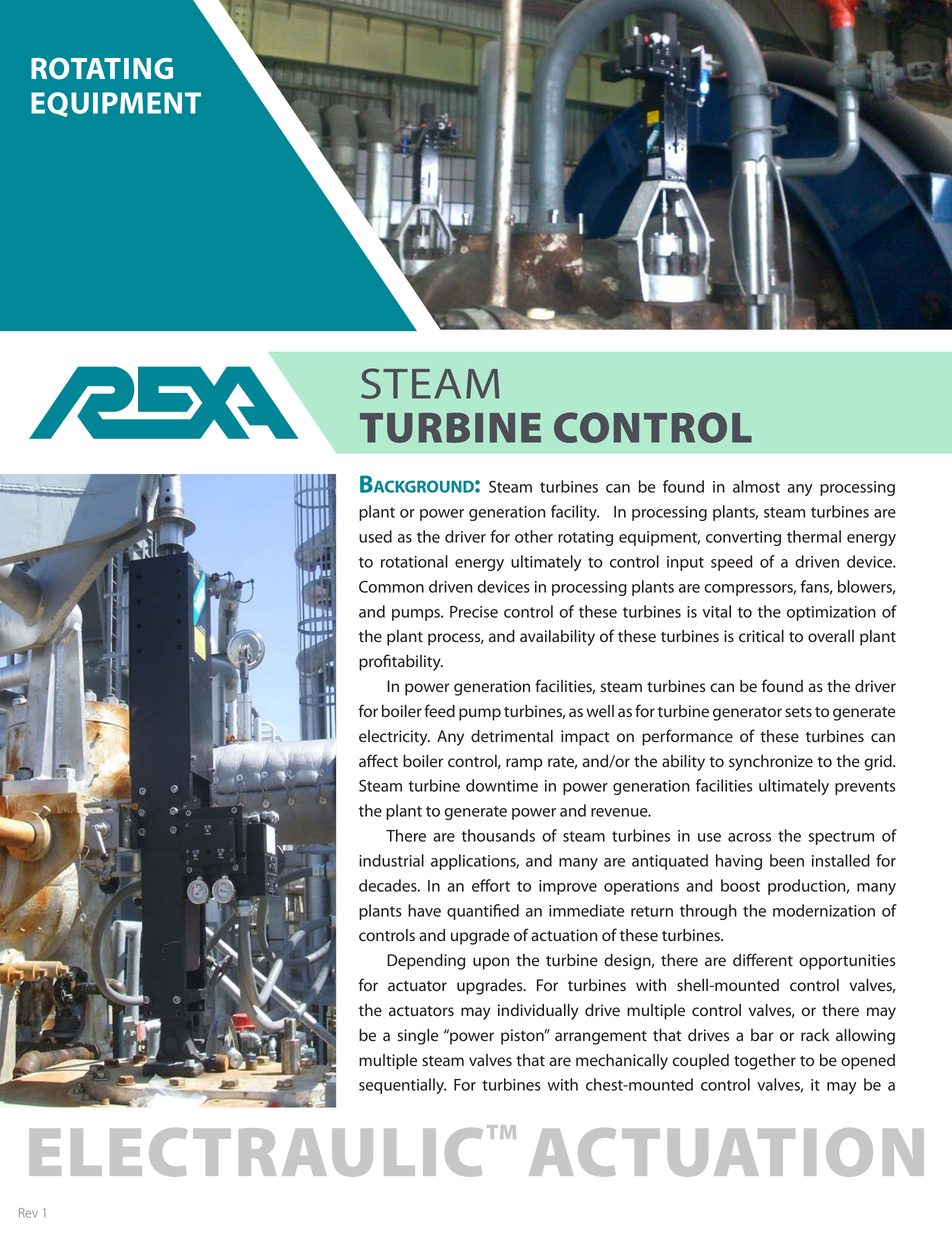  Describe the element at coordinates (502, 785) in the document. I see `downtime` at that location.
